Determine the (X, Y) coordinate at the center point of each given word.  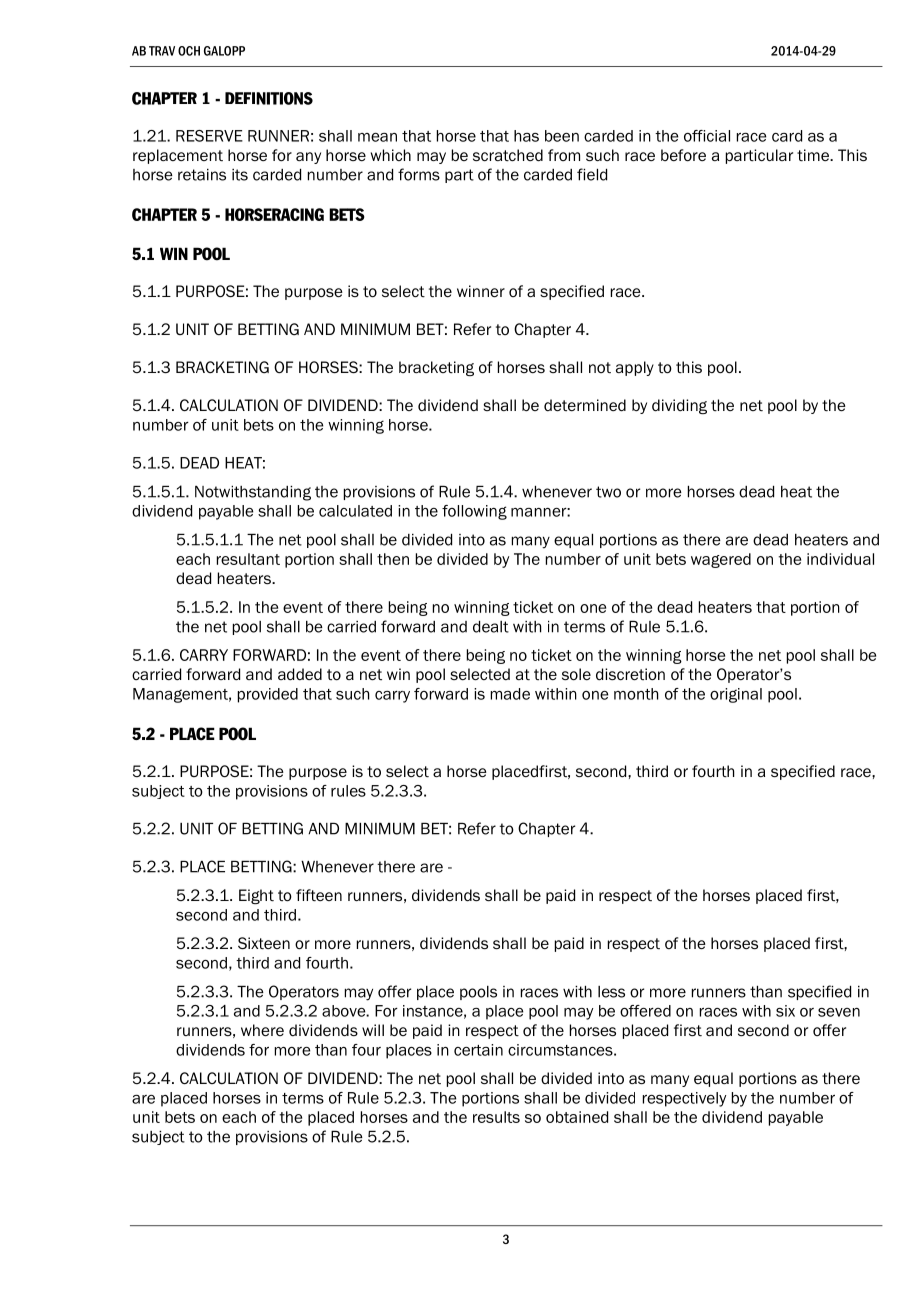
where (262, 1030)
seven (839, 1012)
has (526, 136)
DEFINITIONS (269, 98)
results (496, 1117)
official (707, 136)
